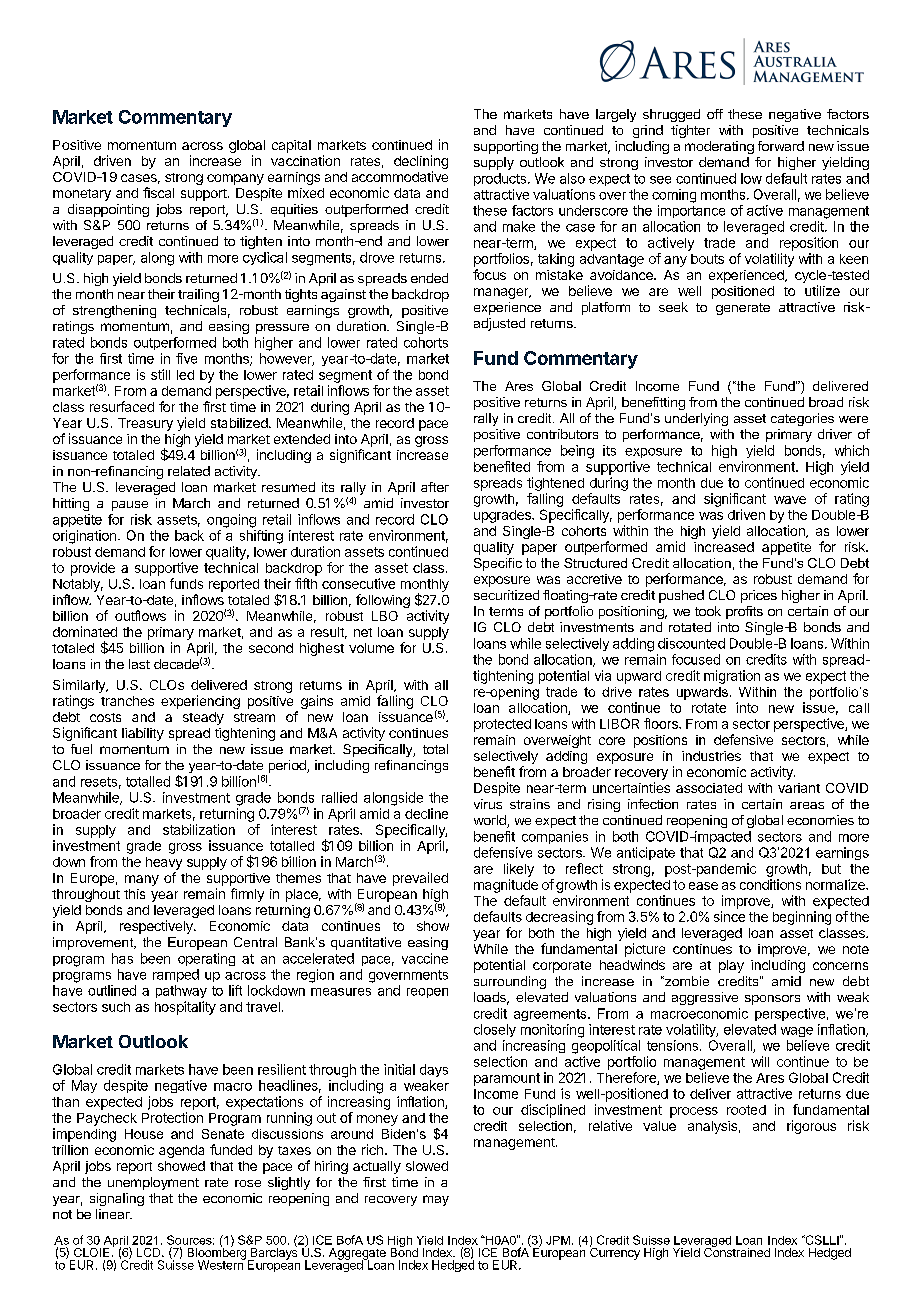 Image resolution: width=924 pixels, height=1308 pixels. I want to click on declining, so click(421, 163).
